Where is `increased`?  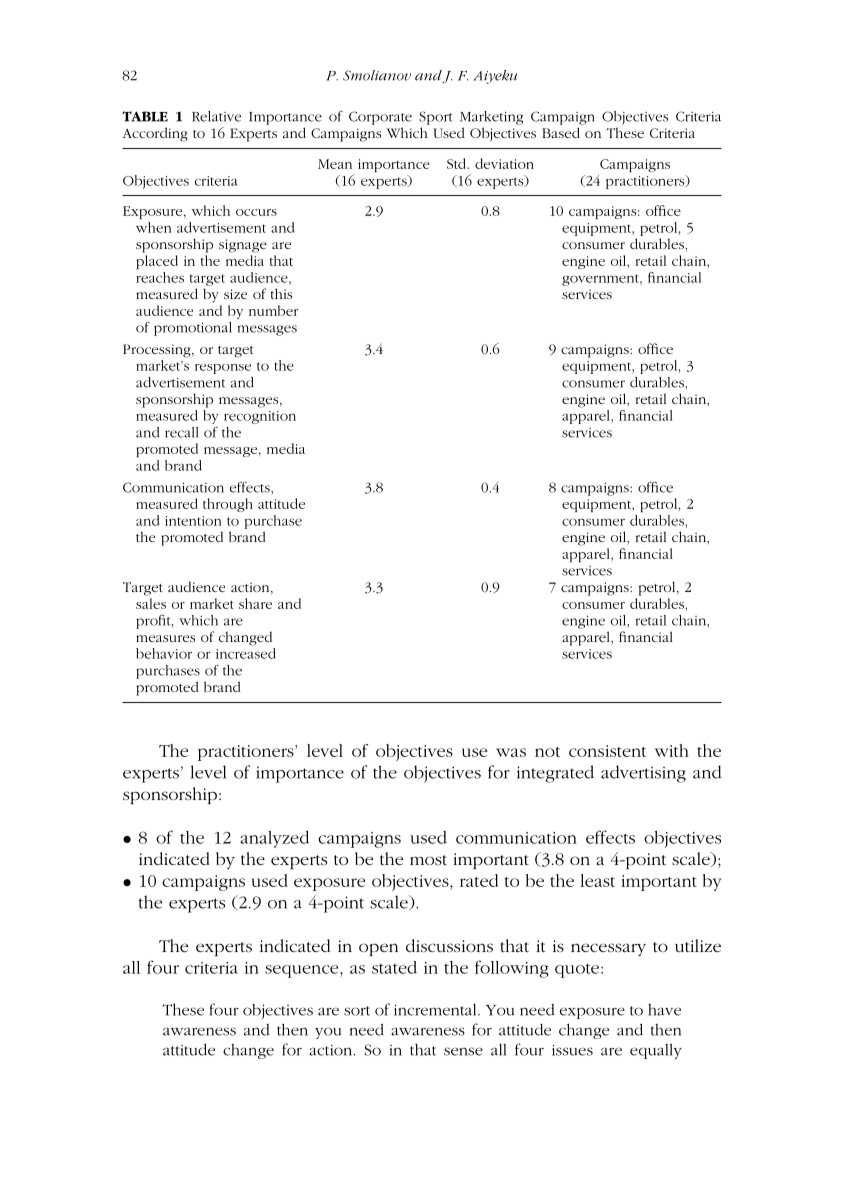 increased is located at coordinates (246, 653).
